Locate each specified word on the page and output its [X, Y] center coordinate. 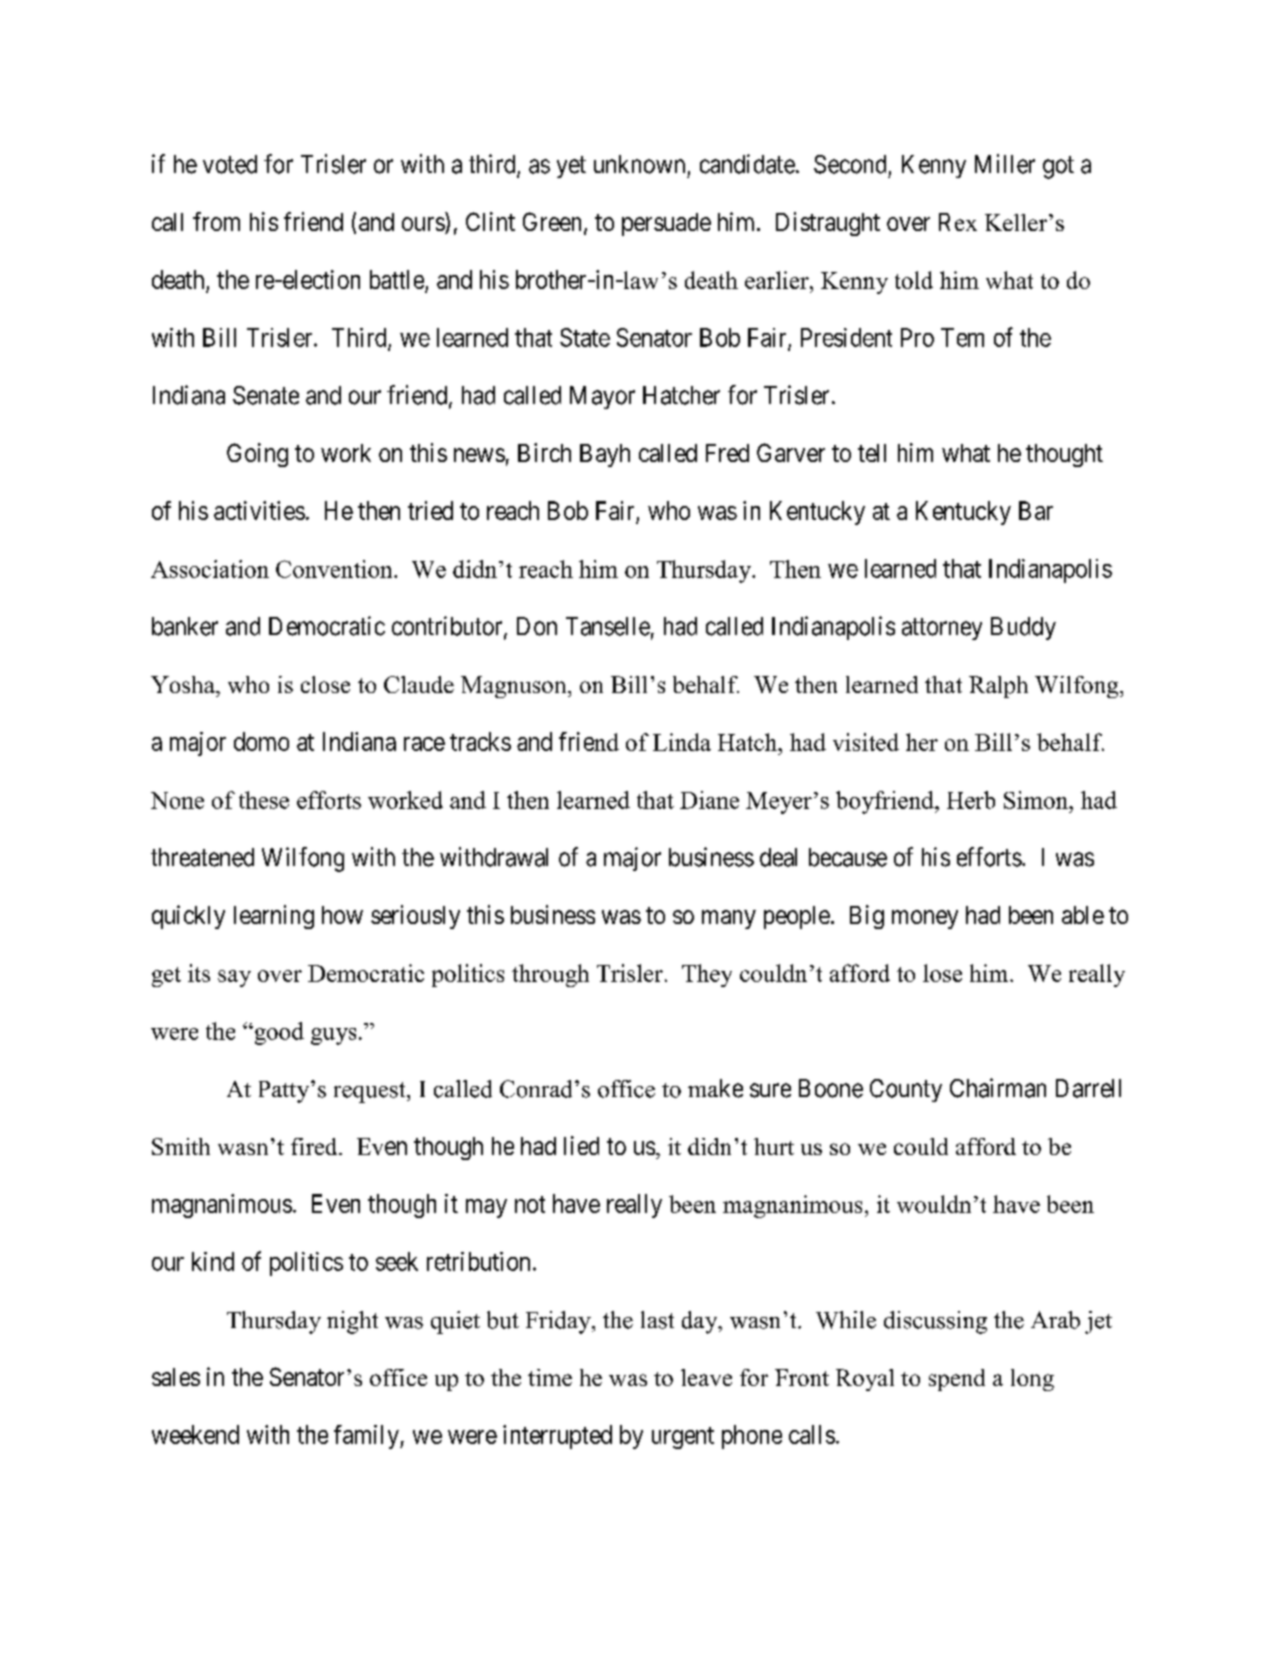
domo [261, 741]
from [216, 221]
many [729, 919]
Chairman [998, 1088]
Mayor [602, 397]
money [925, 919]
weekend [195, 1434]
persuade [666, 224]
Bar [1036, 510]
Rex [958, 222]
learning [274, 917]
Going [257, 455]
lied [581, 1145]
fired [315, 1146]
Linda [682, 742]
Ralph [998, 687]
